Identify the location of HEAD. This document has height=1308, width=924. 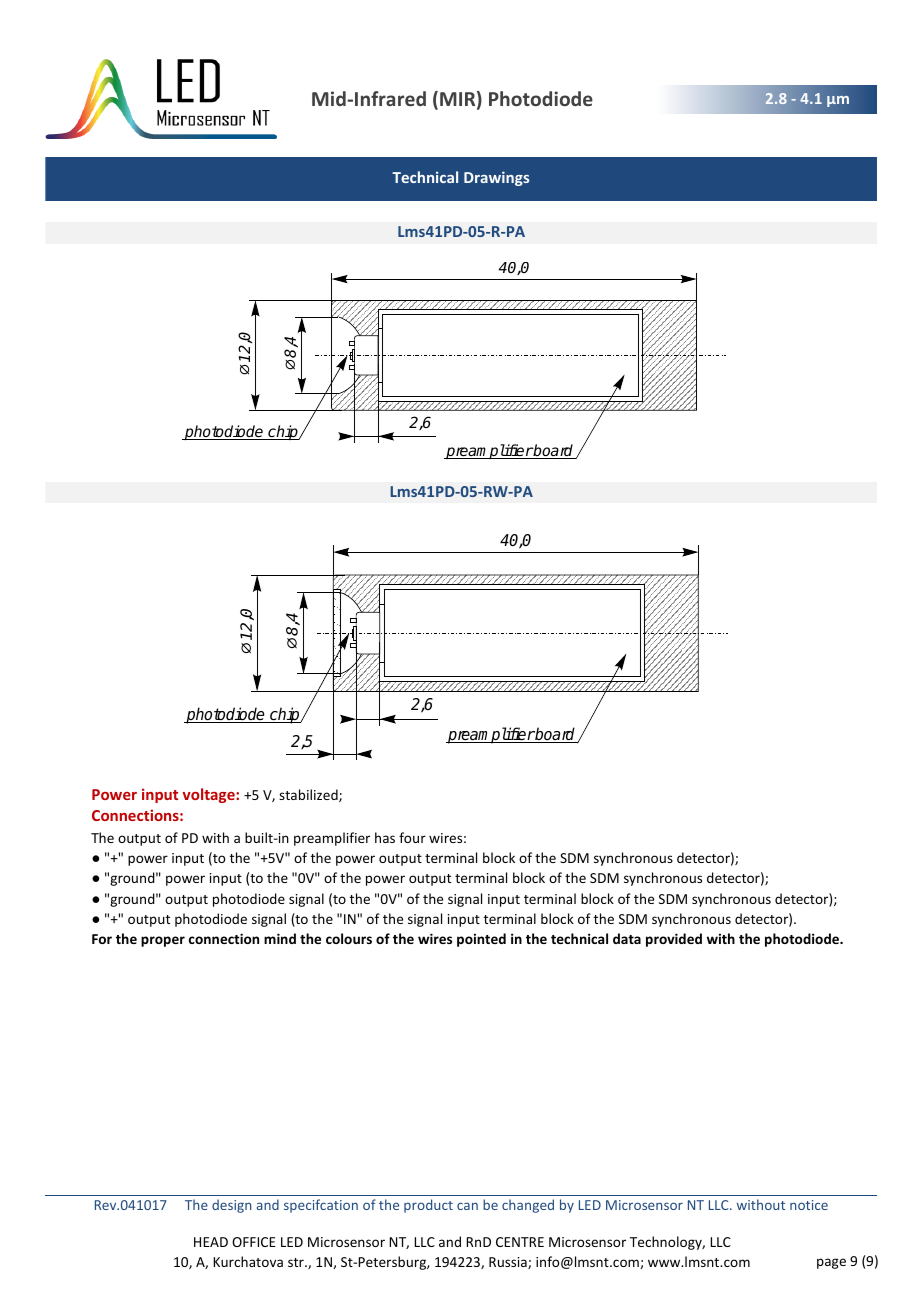
(211, 1242).
